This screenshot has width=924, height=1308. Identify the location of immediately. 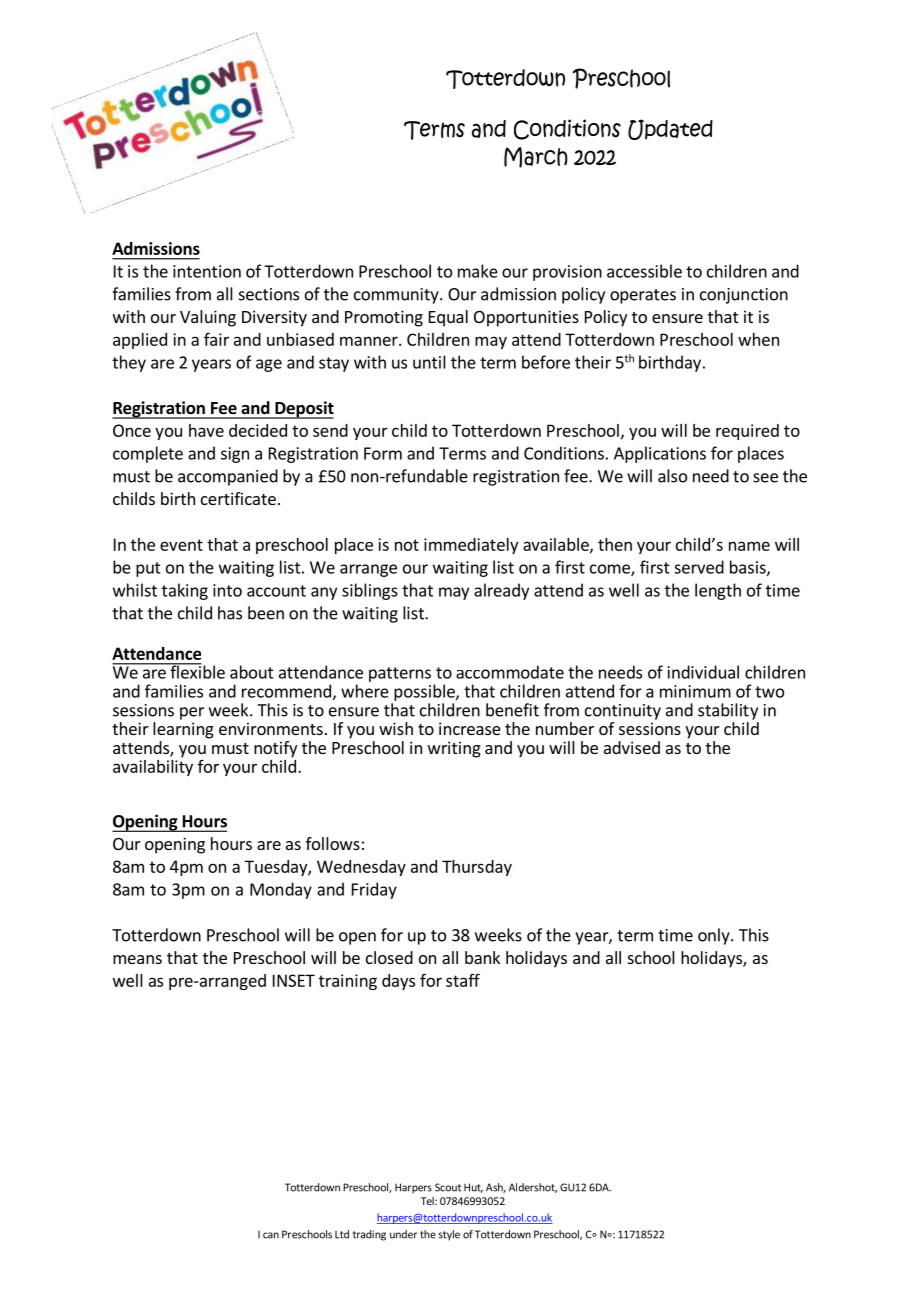
(471, 546).
